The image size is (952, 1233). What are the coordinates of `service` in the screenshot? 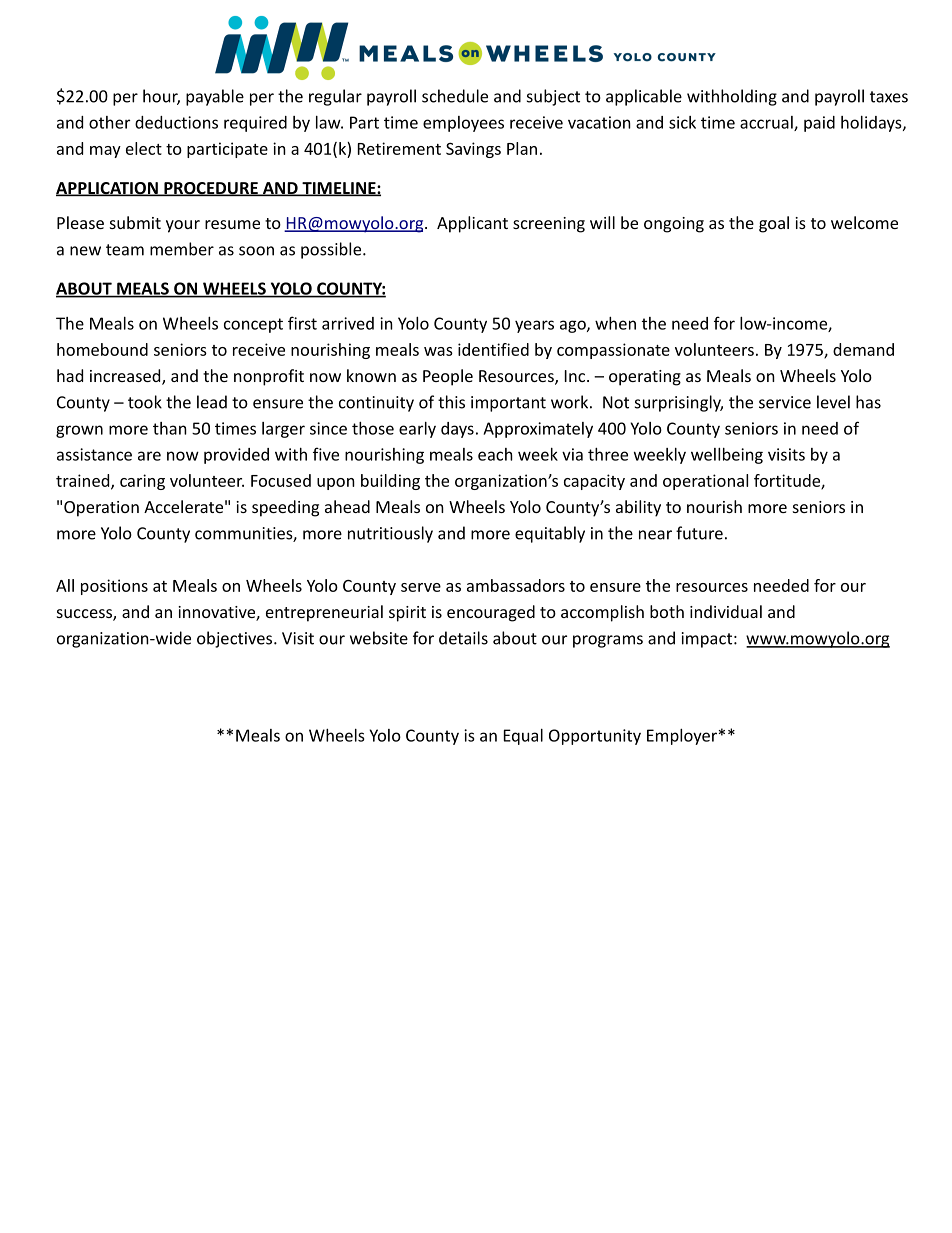 It's located at (785, 402).
